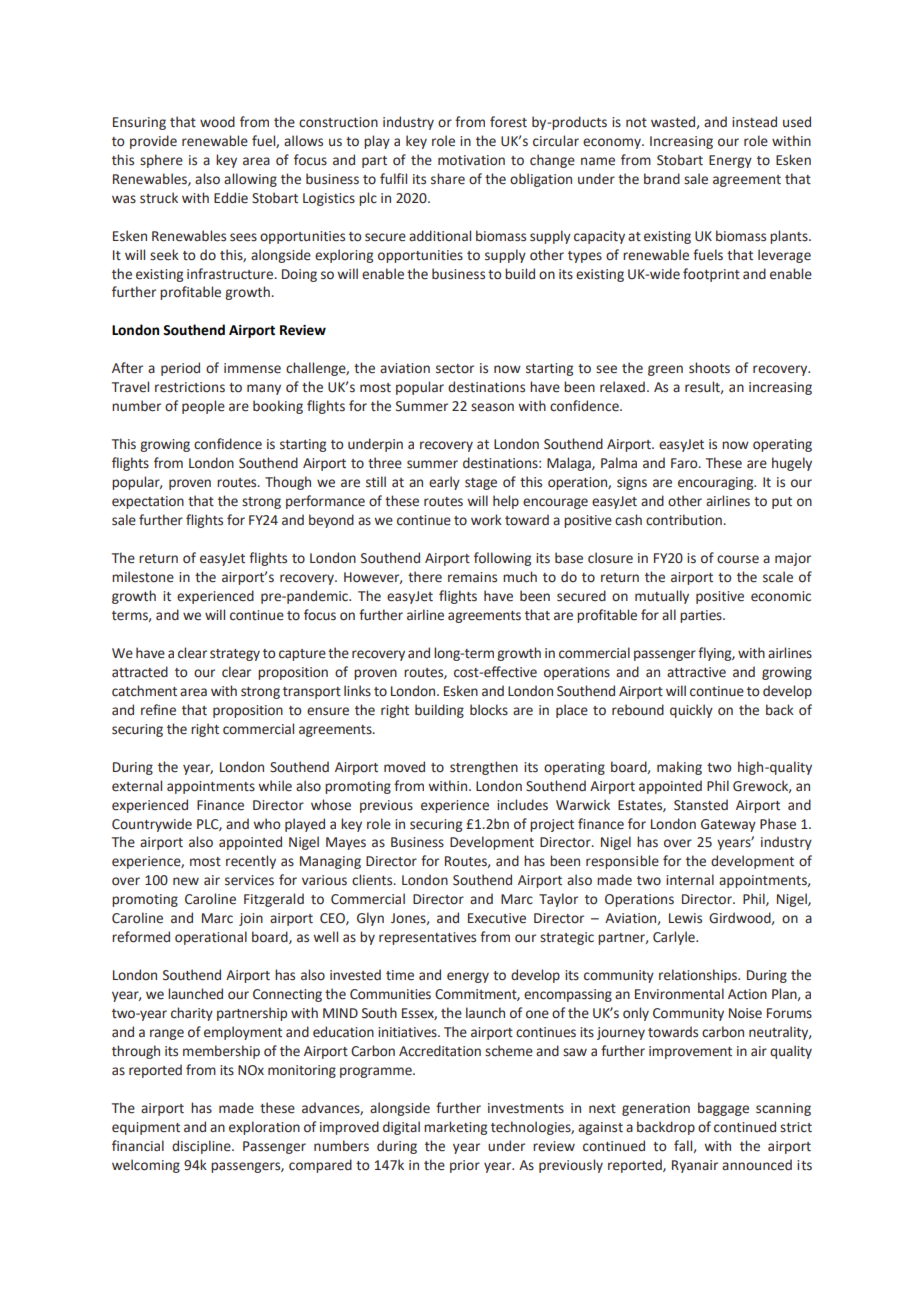 The width and height of the image is (924, 1308). Describe the element at coordinates (696, 672) in the image. I see `attractive` at that location.
